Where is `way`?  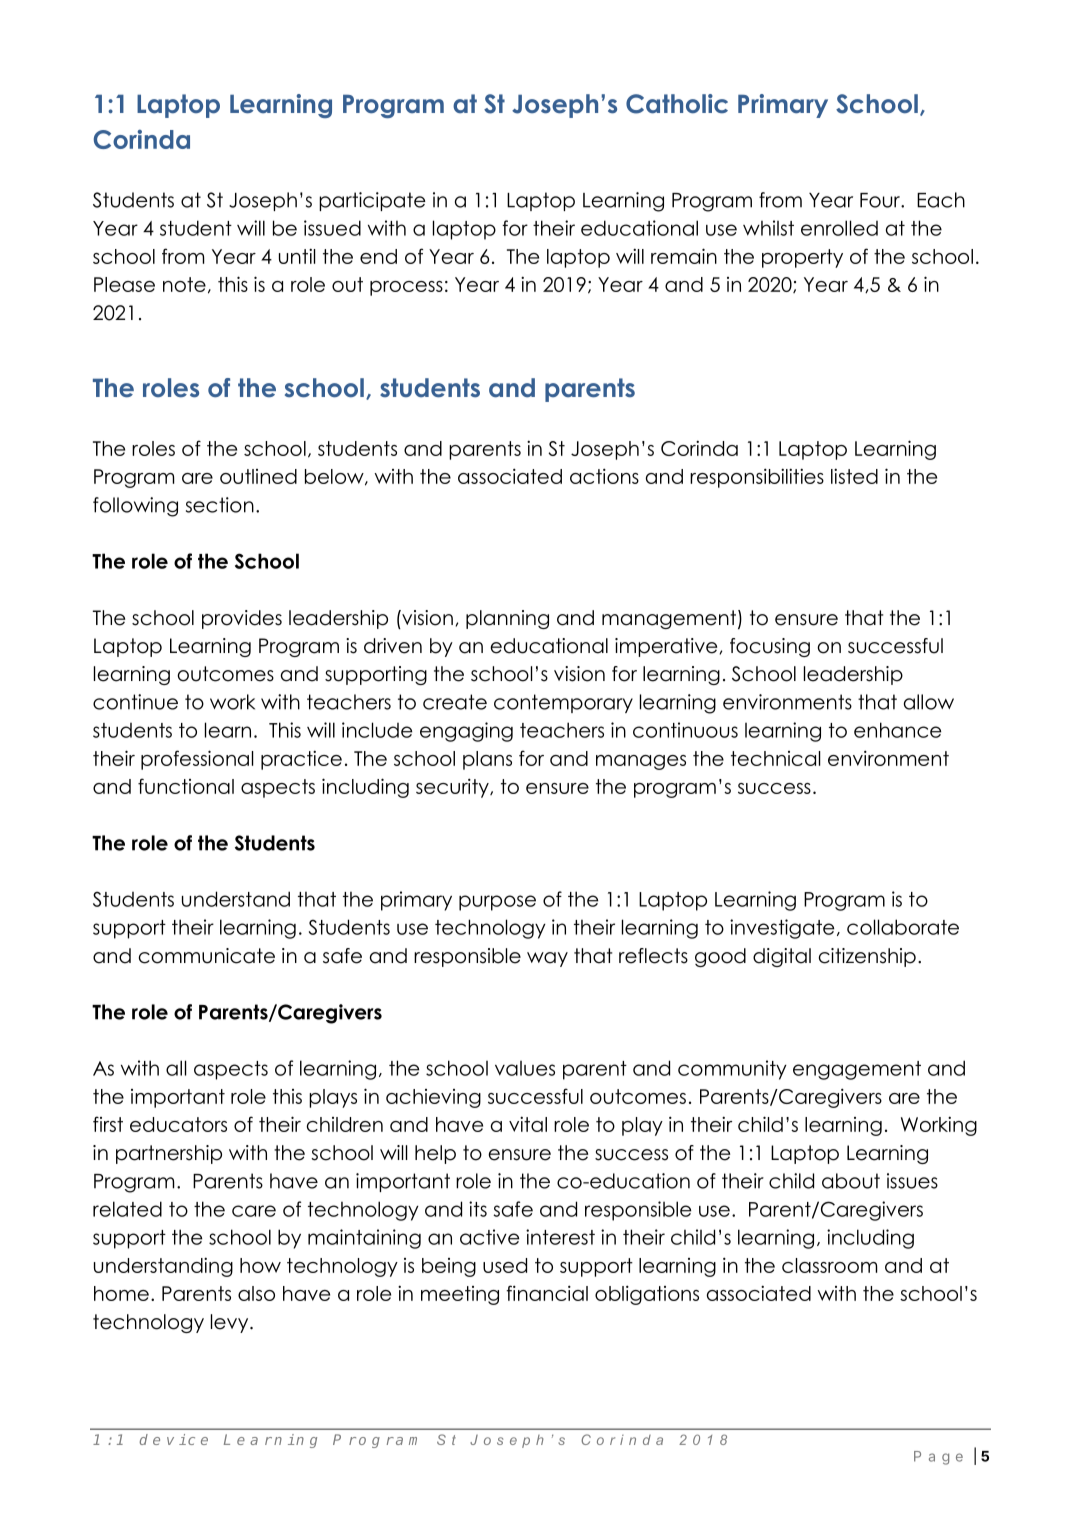
way is located at coordinates (547, 959).
